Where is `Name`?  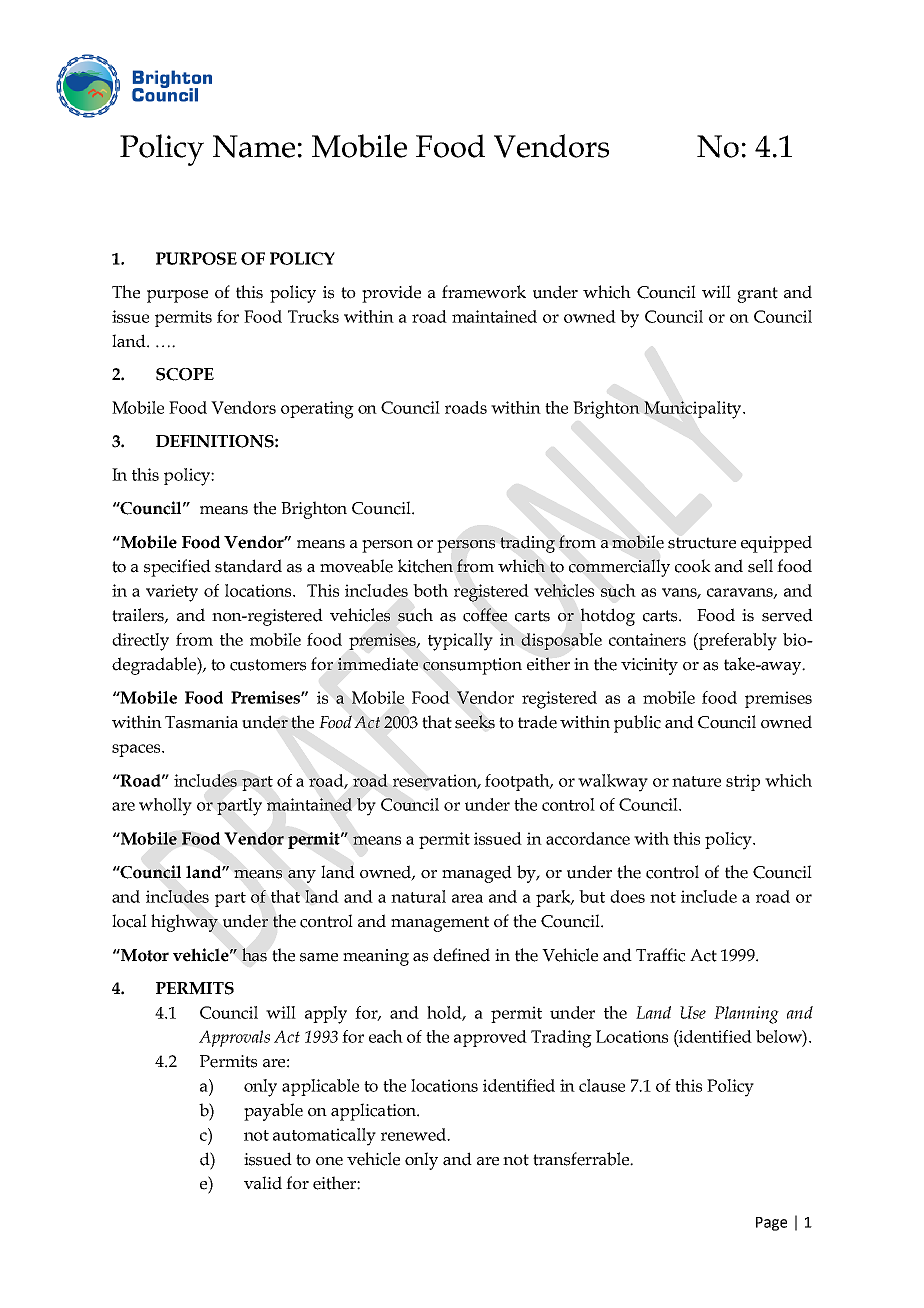 Name is located at coordinates (254, 146).
